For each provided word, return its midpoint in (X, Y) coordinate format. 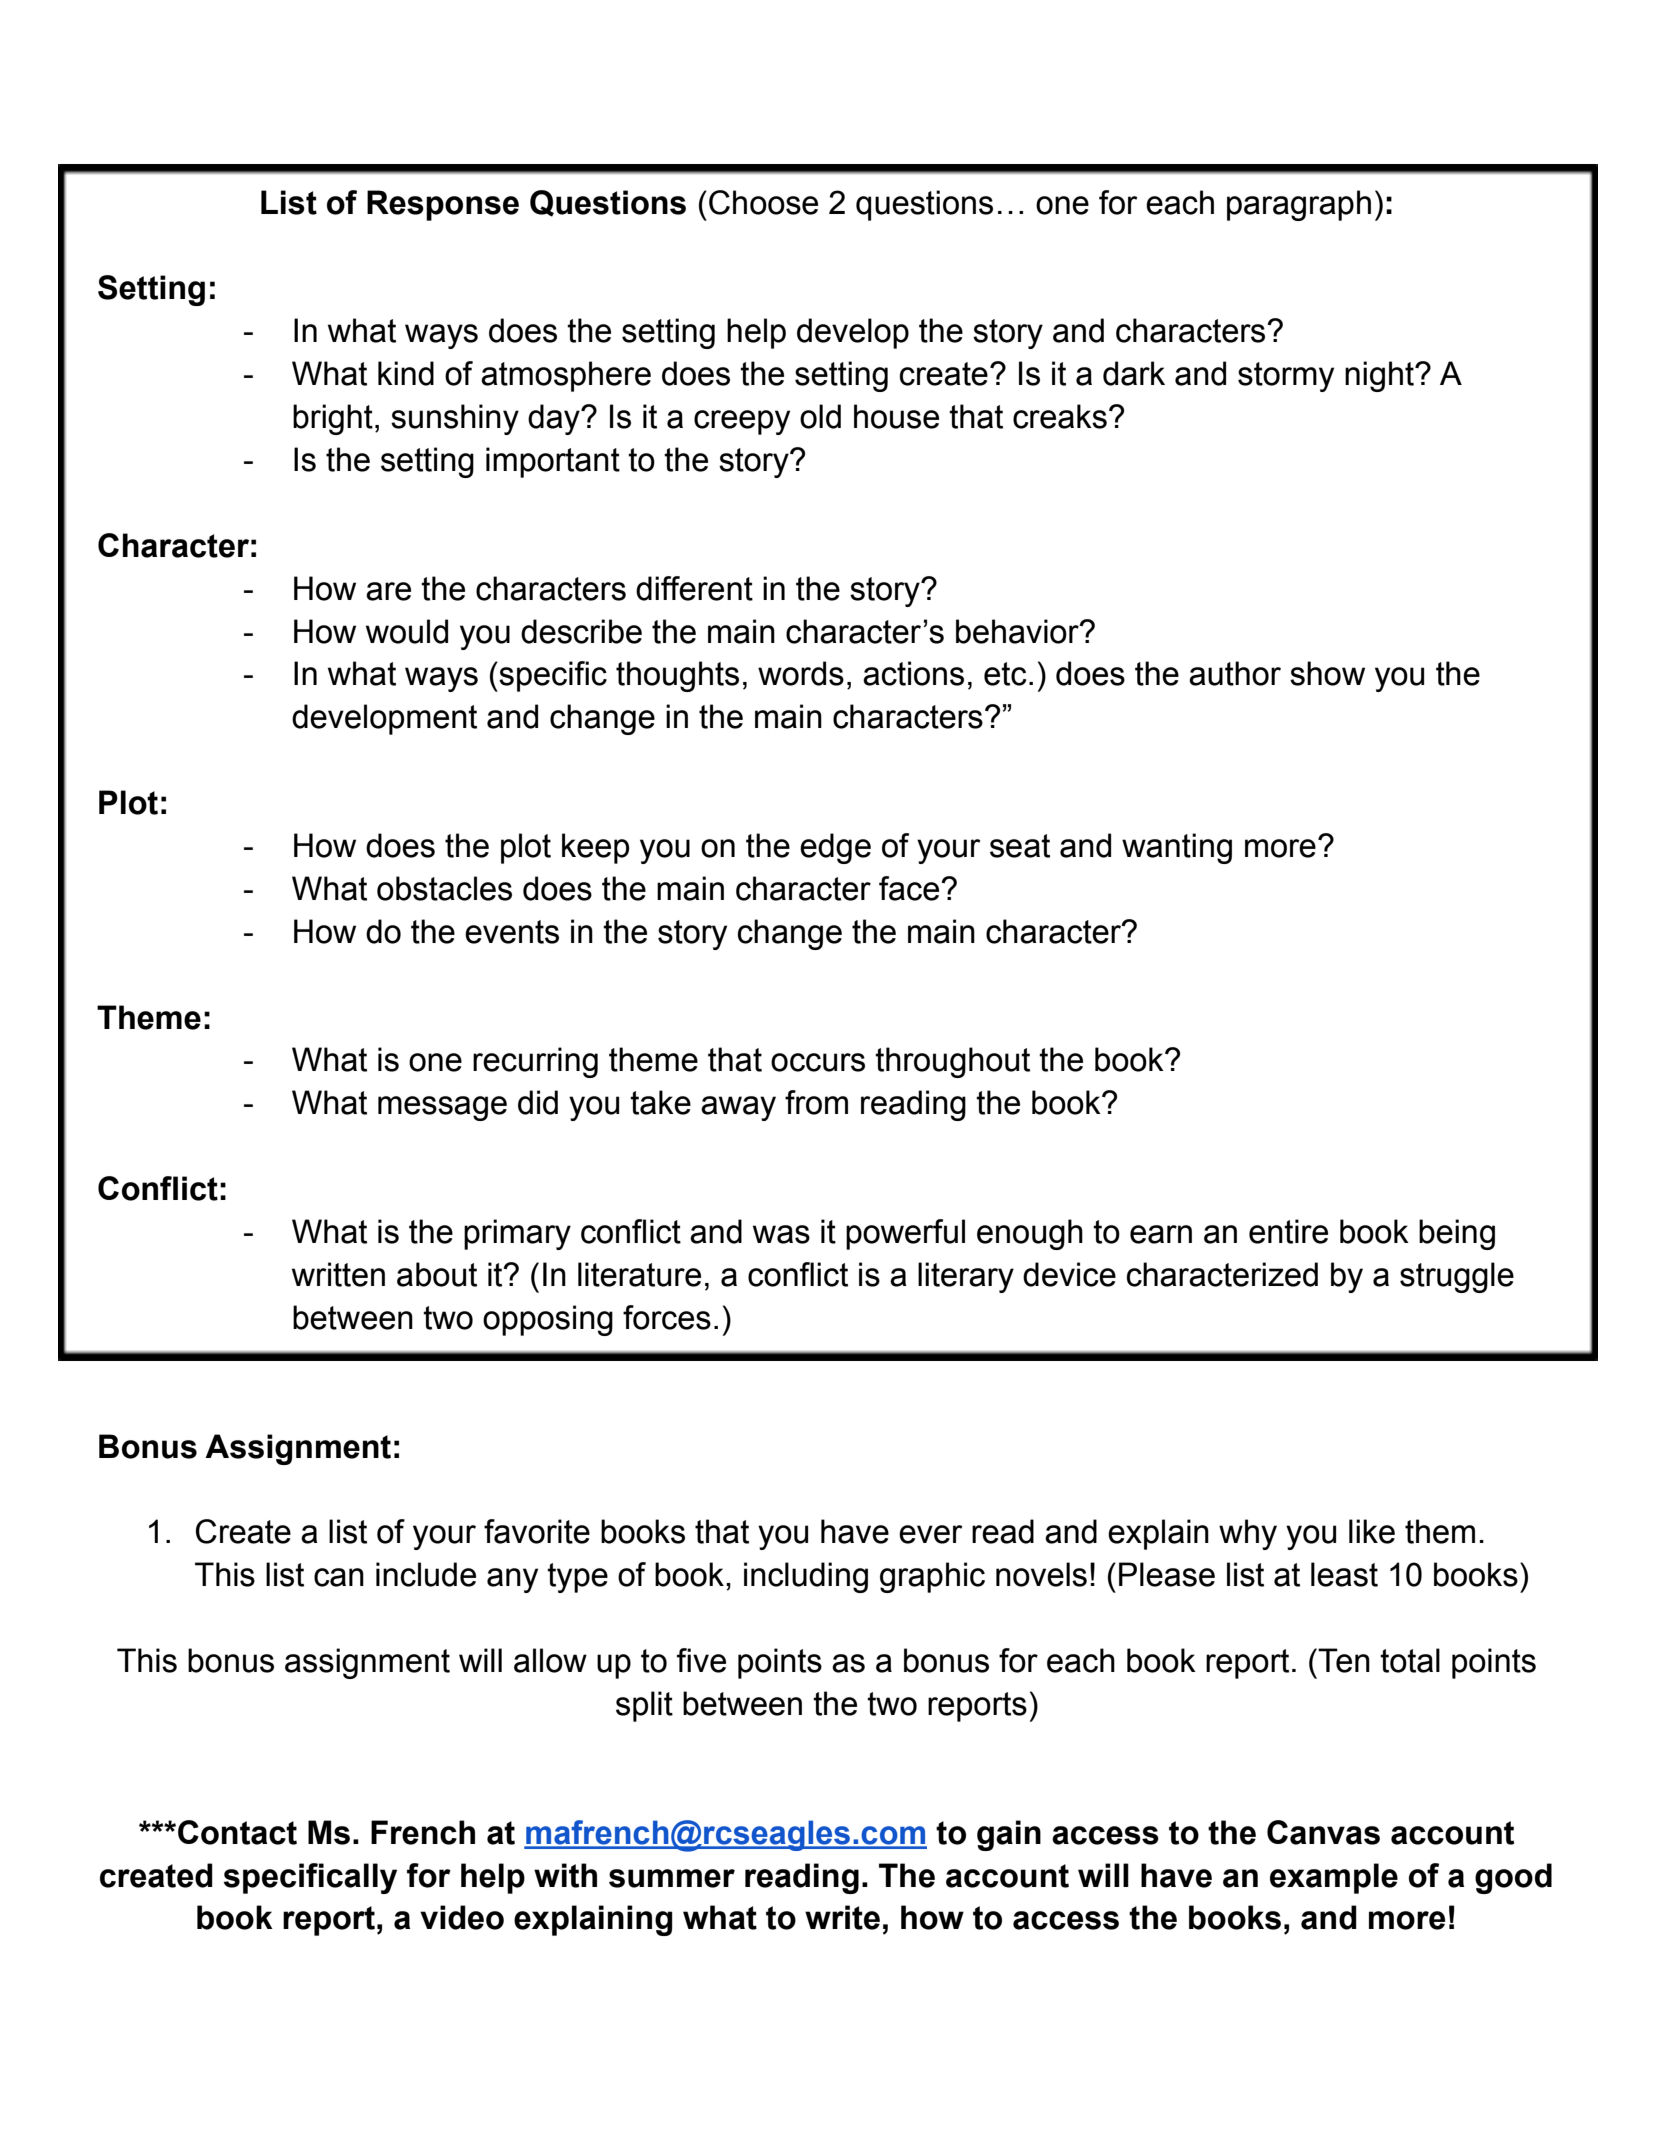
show (1327, 673)
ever (931, 1534)
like (1372, 1531)
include (426, 1574)
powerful (905, 1234)
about (437, 1274)
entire (1288, 1231)
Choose (763, 202)
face (910, 888)
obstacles (444, 888)
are (388, 591)
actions (913, 673)
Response (443, 205)
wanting (1177, 848)
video (462, 1917)
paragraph (1299, 205)
